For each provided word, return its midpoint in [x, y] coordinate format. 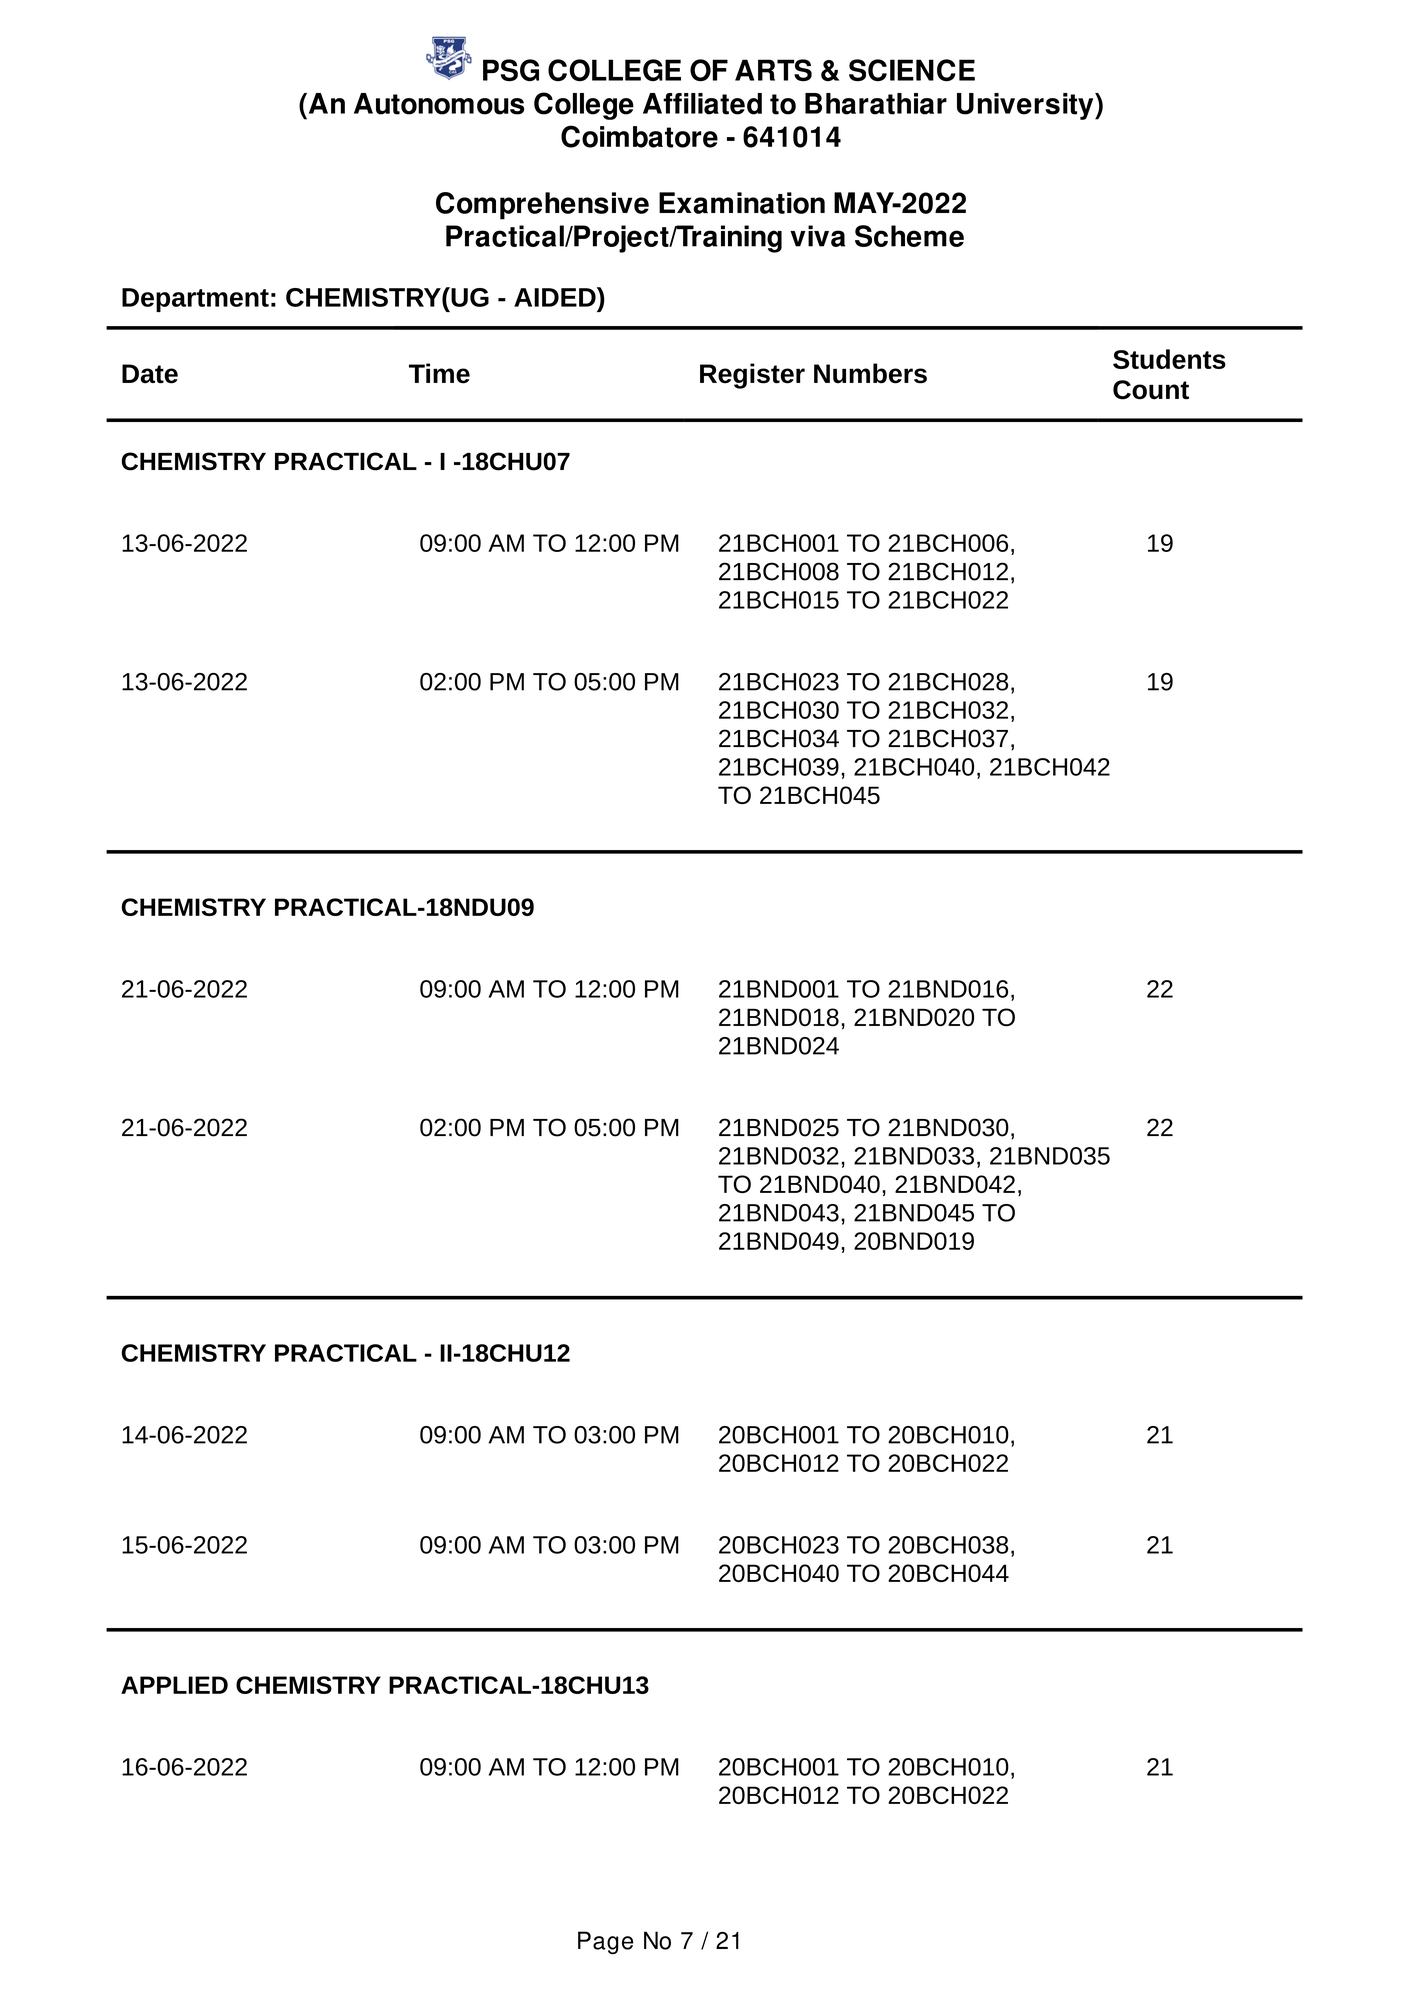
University [1026, 106]
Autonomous [439, 104]
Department [195, 300]
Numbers [870, 373]
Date [150, 374]
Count [1151, 390]
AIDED [556, 297]
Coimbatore [639, 136]
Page [605, 1942]
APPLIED [174, 1685]
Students [1169, 359]
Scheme [909, 236]
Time [439, 373]
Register [752, 376]
